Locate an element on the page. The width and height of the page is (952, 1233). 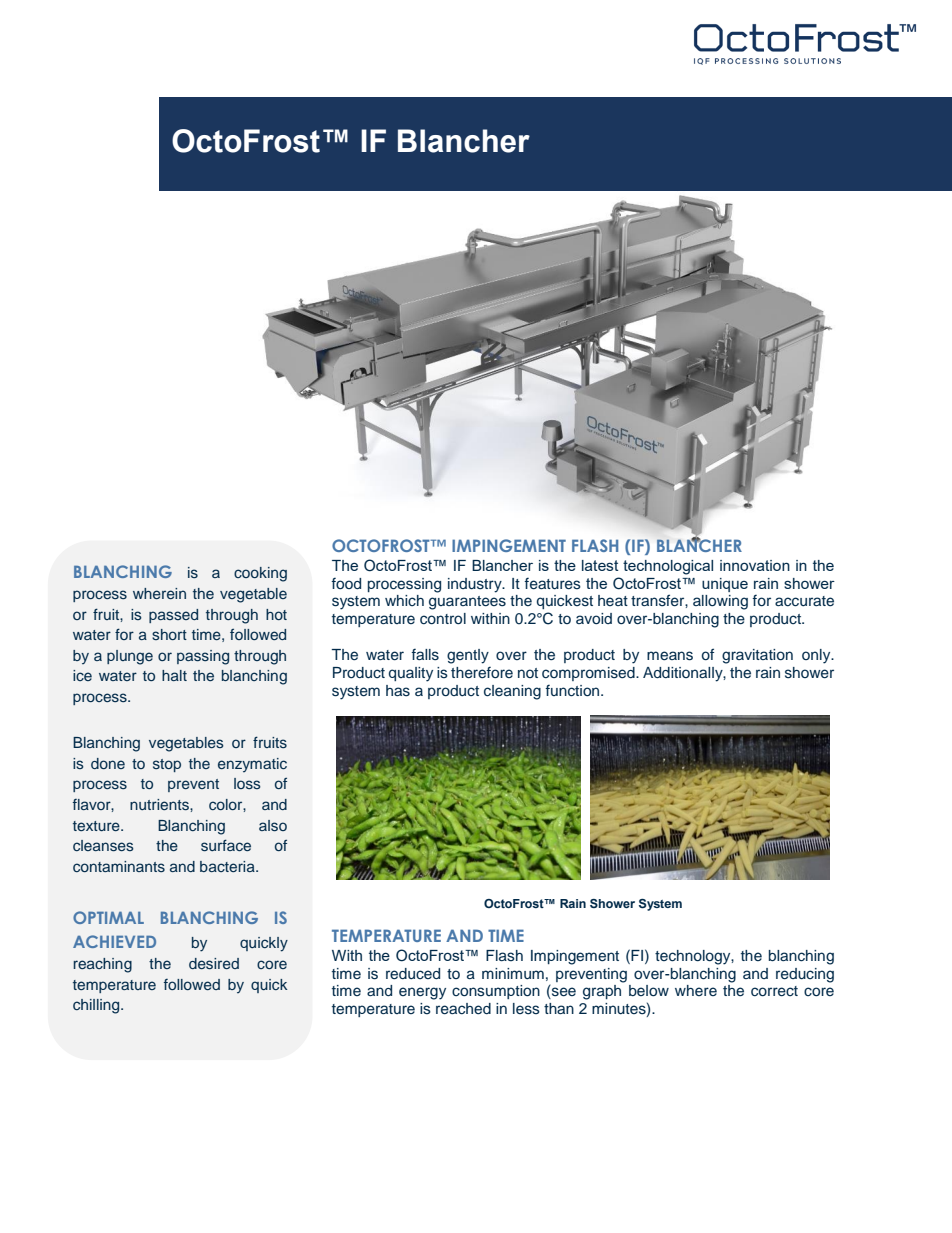
contaminants is located at coordinates (119, 866).
